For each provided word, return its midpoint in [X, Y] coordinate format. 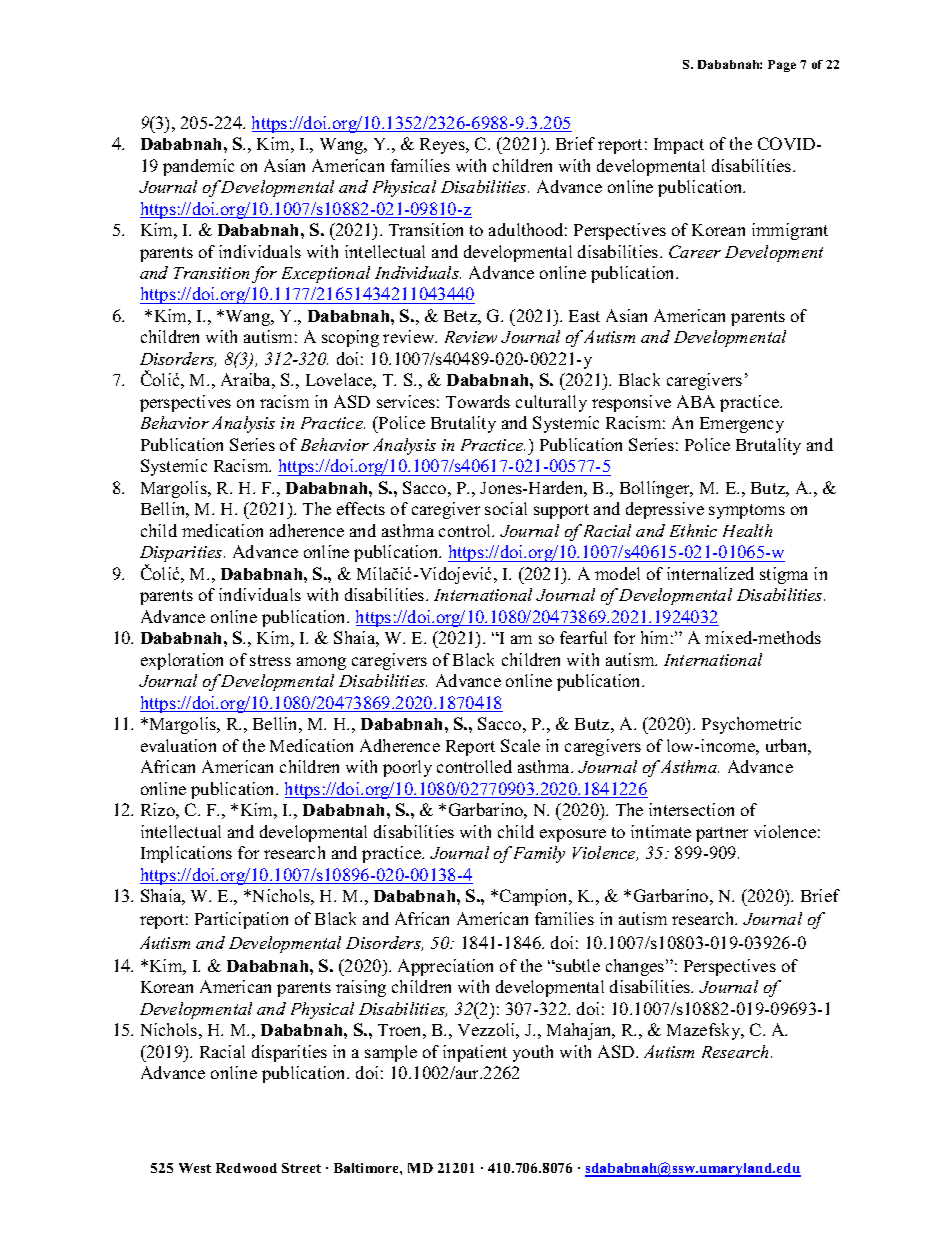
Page [782, 66]
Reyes [443, 146]
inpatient [475, 1053]
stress [270, 660]
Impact [679, 146]
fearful [583, 637]
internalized [710, 573]
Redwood [246, 1168]
